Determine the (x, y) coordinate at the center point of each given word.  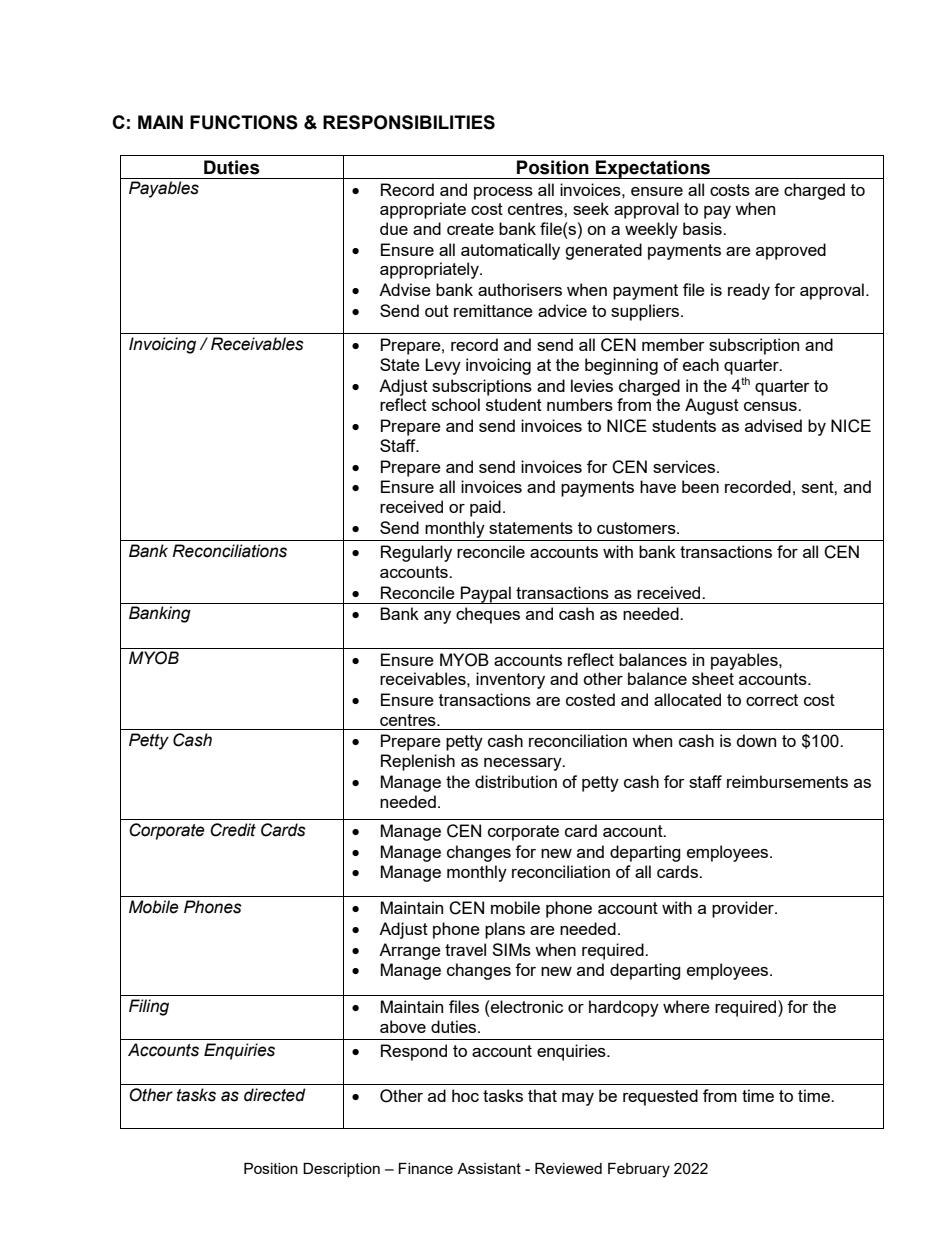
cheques (488, 615)
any (437, 617)
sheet (713, 678)
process (503, 193)
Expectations (653, 169)
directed (275, 1095)
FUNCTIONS (244, 122)
